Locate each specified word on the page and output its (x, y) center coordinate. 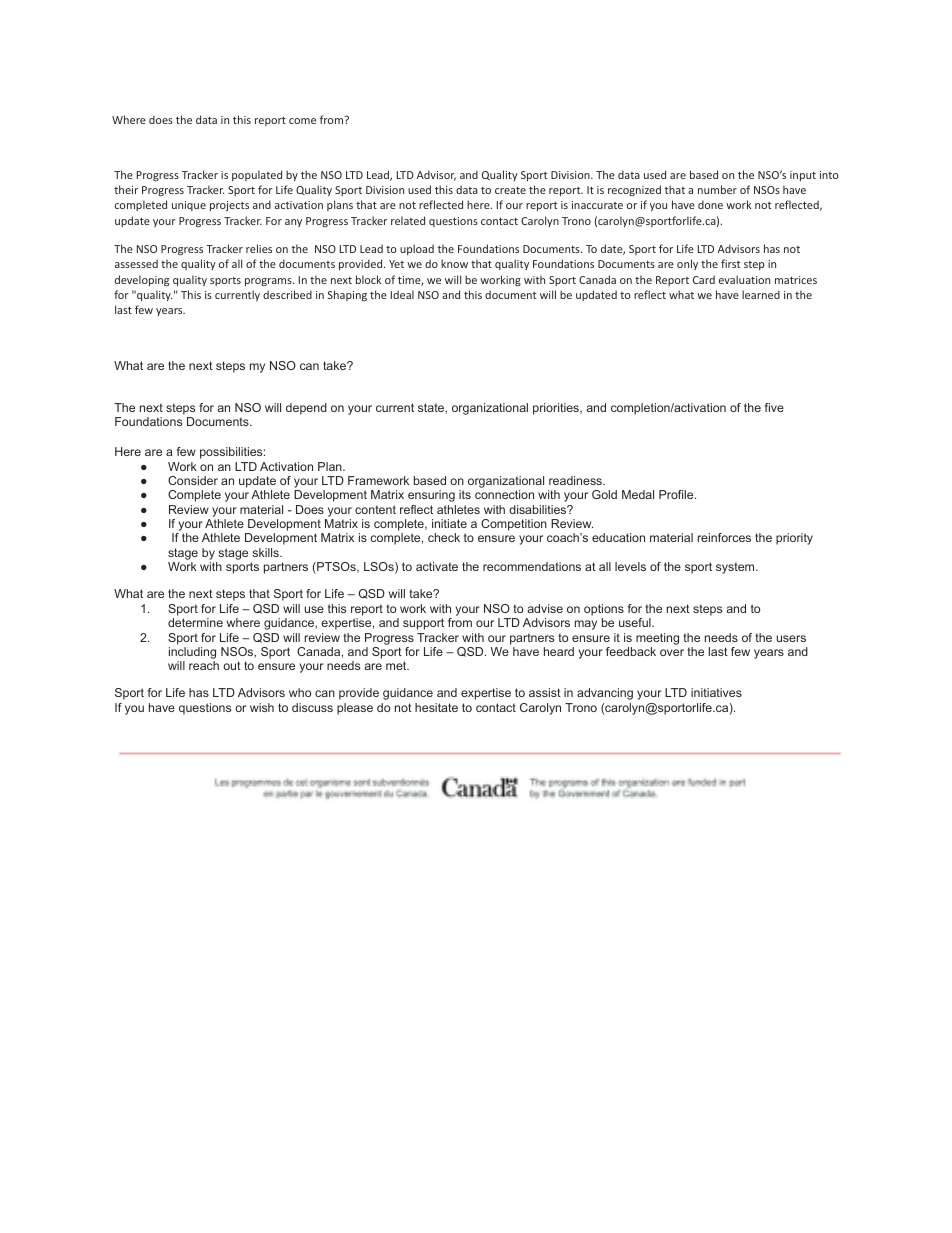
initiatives (716, 692)
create (510, 190)
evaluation (744, 279)
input (803, 176)
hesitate (436, 707)
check (444, 537)
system (736, 568)
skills (267, 552)
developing (142, 280)
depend (306, 409)
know (454, 263)
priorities (557, 409)
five (774, 407)
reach (204, 665)
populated (257, 175)
